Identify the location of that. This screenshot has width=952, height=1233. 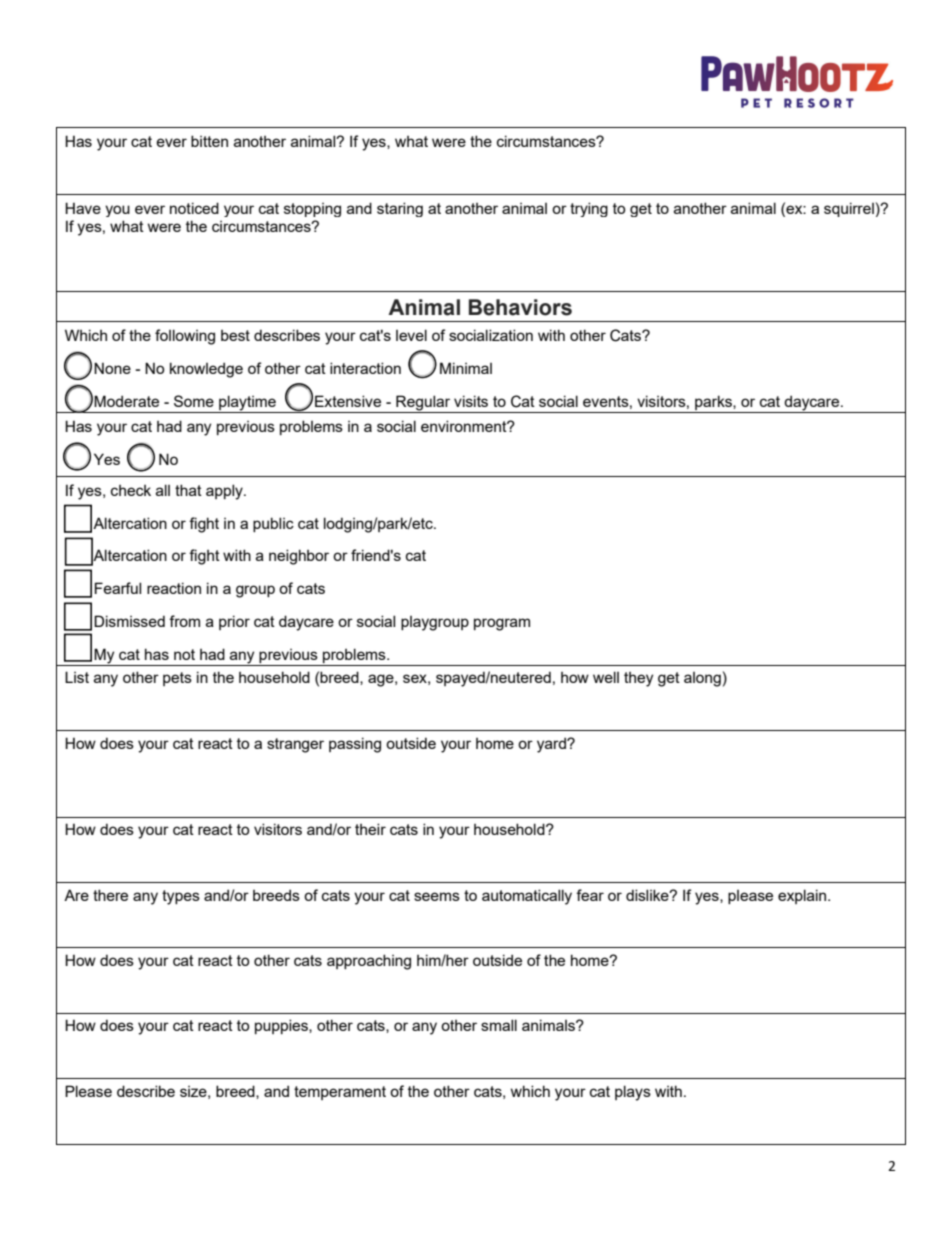
(188, 490).
